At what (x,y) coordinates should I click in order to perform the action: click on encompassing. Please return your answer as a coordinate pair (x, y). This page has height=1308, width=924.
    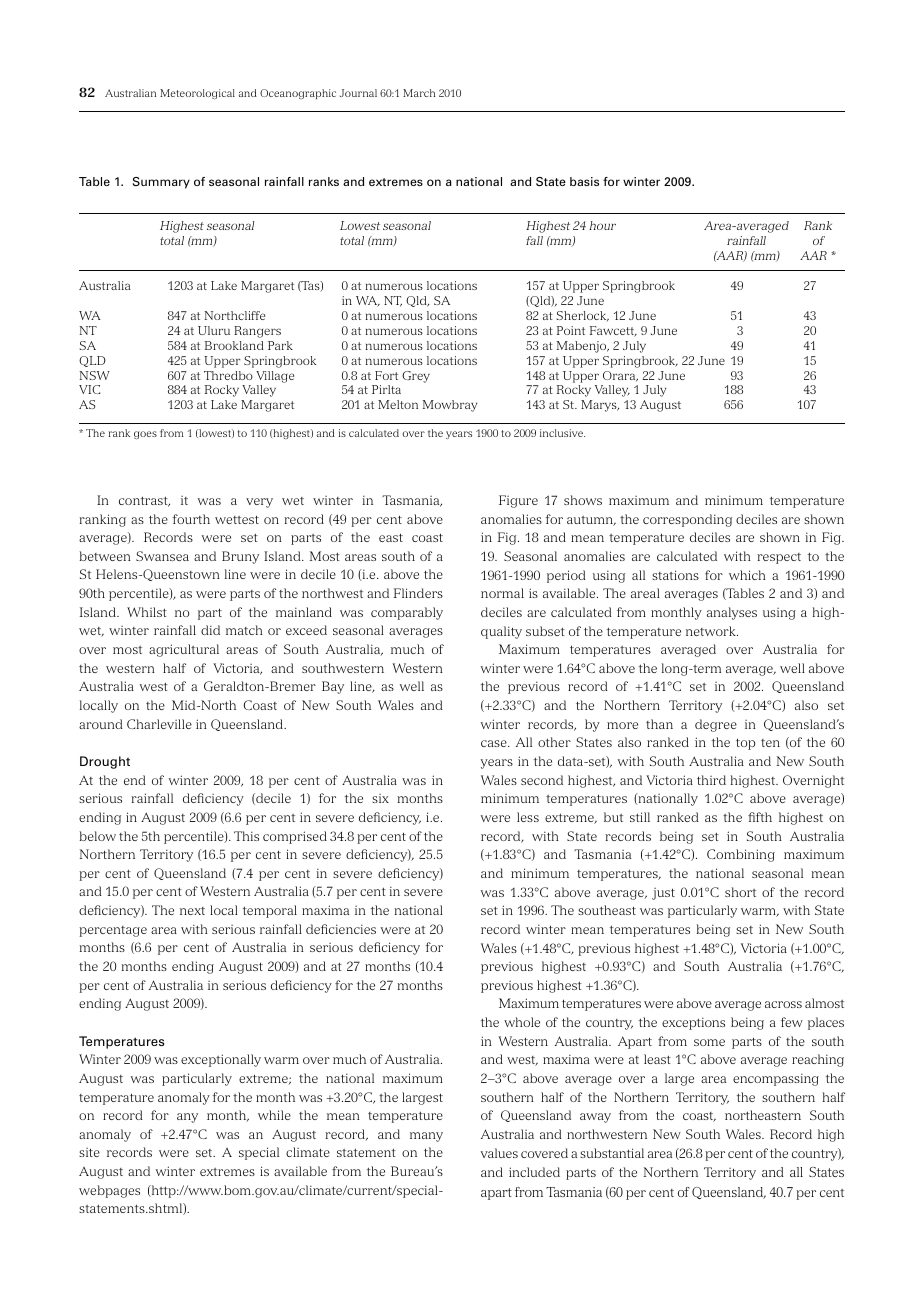
    Looking at the image, I should click on (776, 1079).
